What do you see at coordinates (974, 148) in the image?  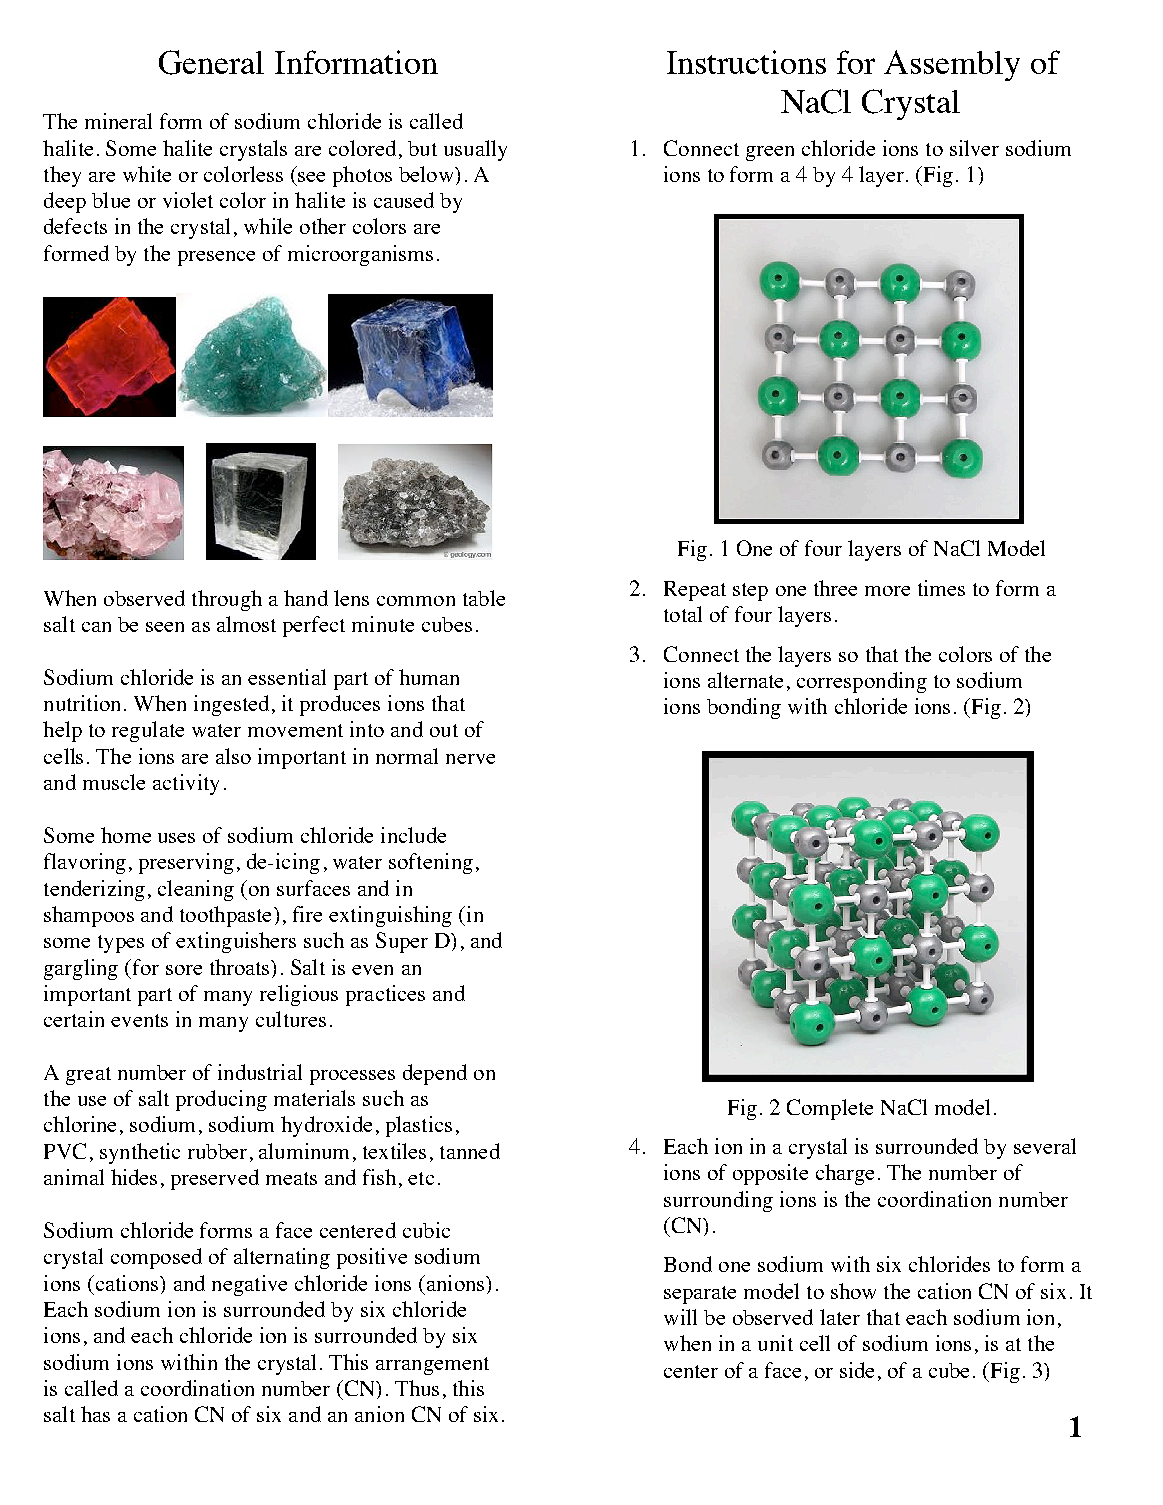 I see `silver` at bounding box center [974, 148].
